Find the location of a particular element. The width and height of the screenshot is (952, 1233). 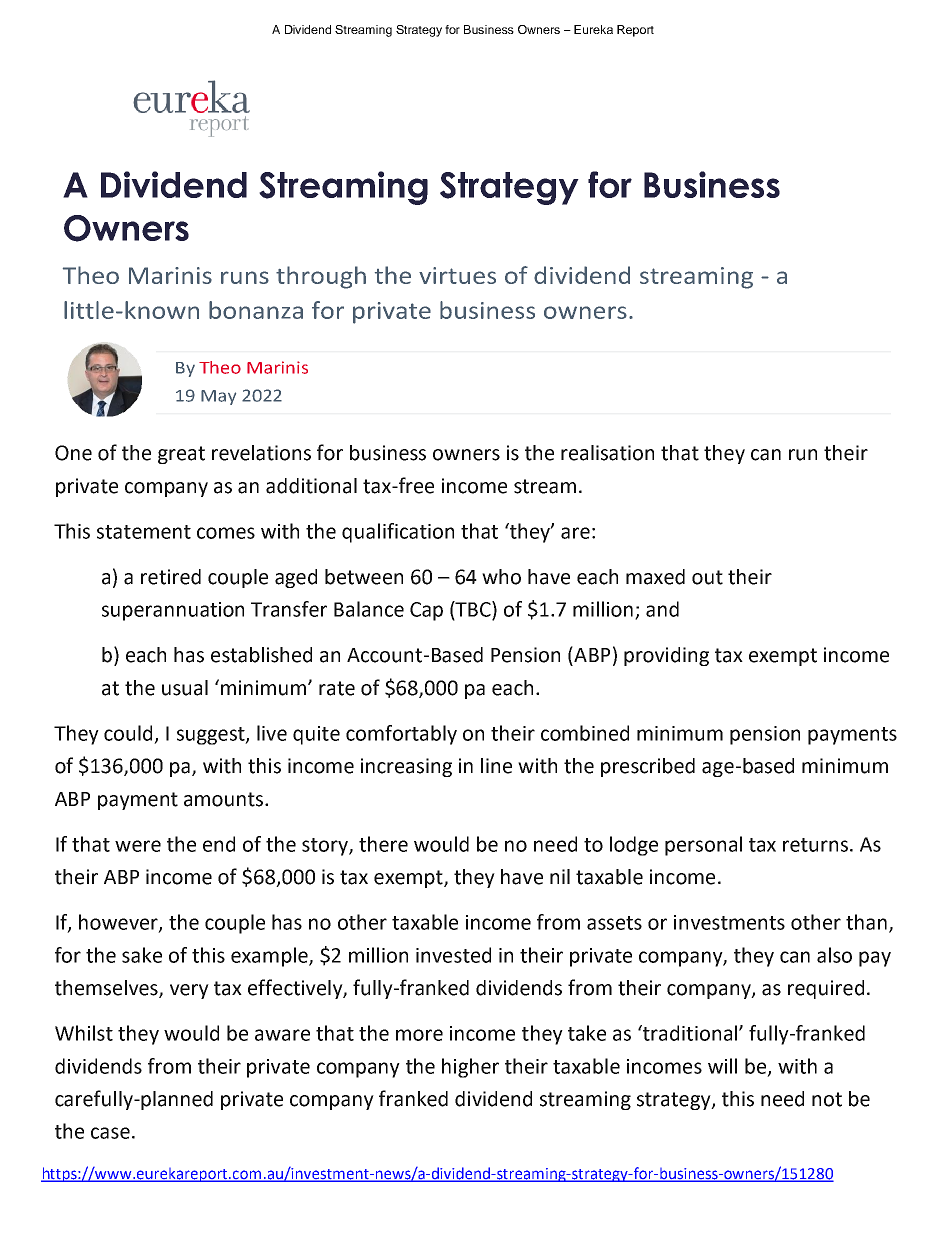

there is located at coordinates (383, 844).
